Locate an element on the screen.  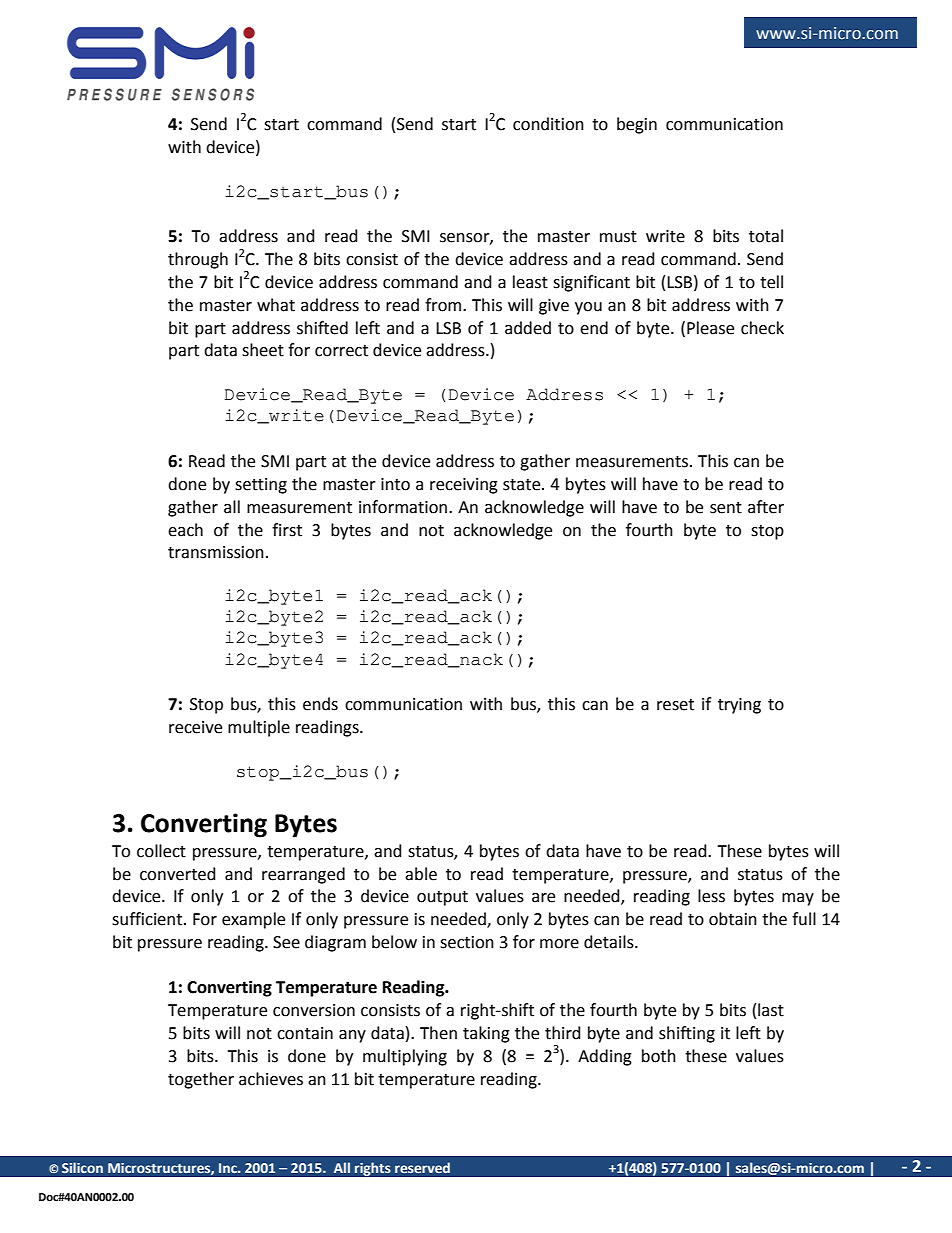
through is located at coordinates (198, 260).
